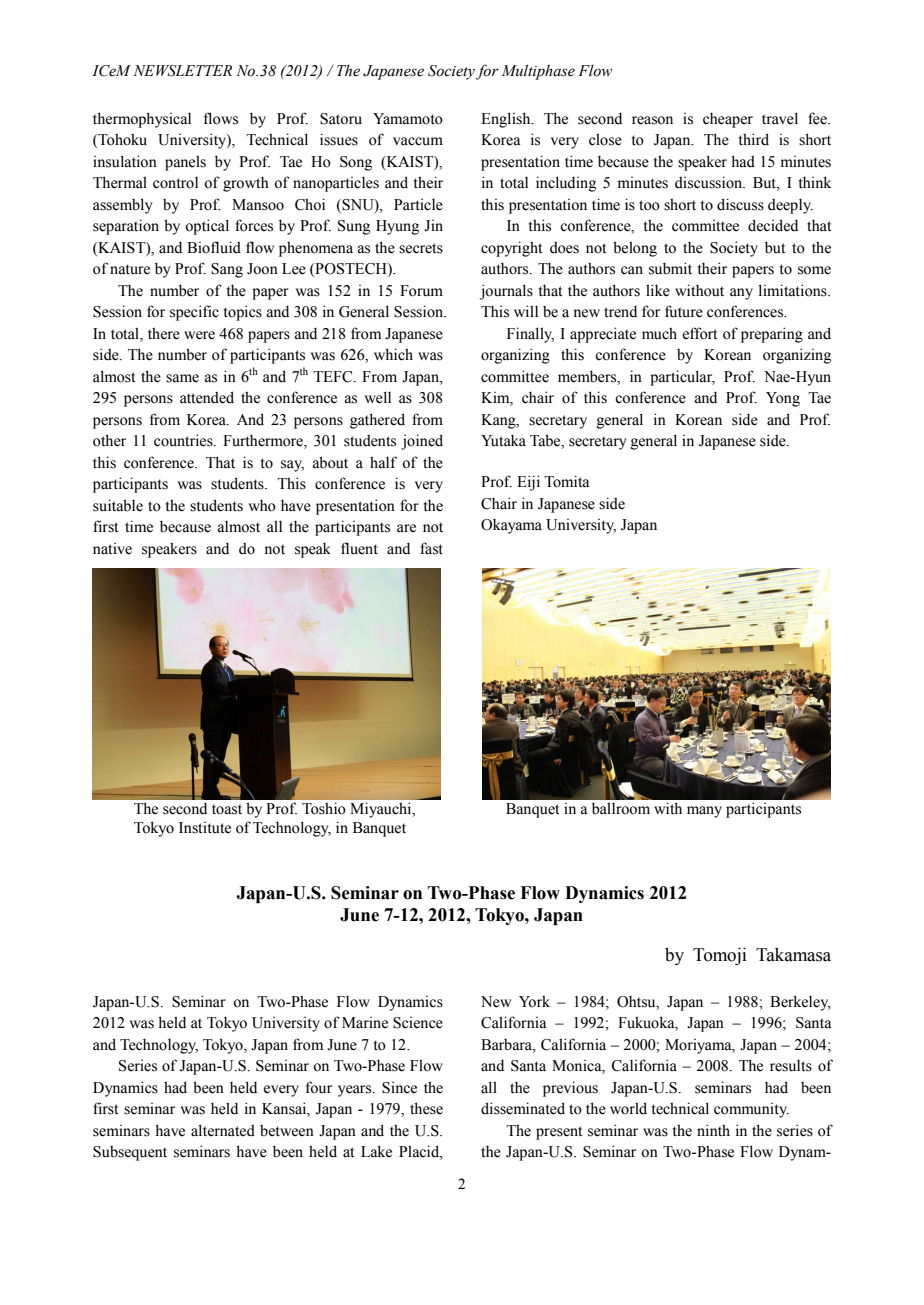 The image size is (924, 1305). I want to click on countries, so click(184, 440).
